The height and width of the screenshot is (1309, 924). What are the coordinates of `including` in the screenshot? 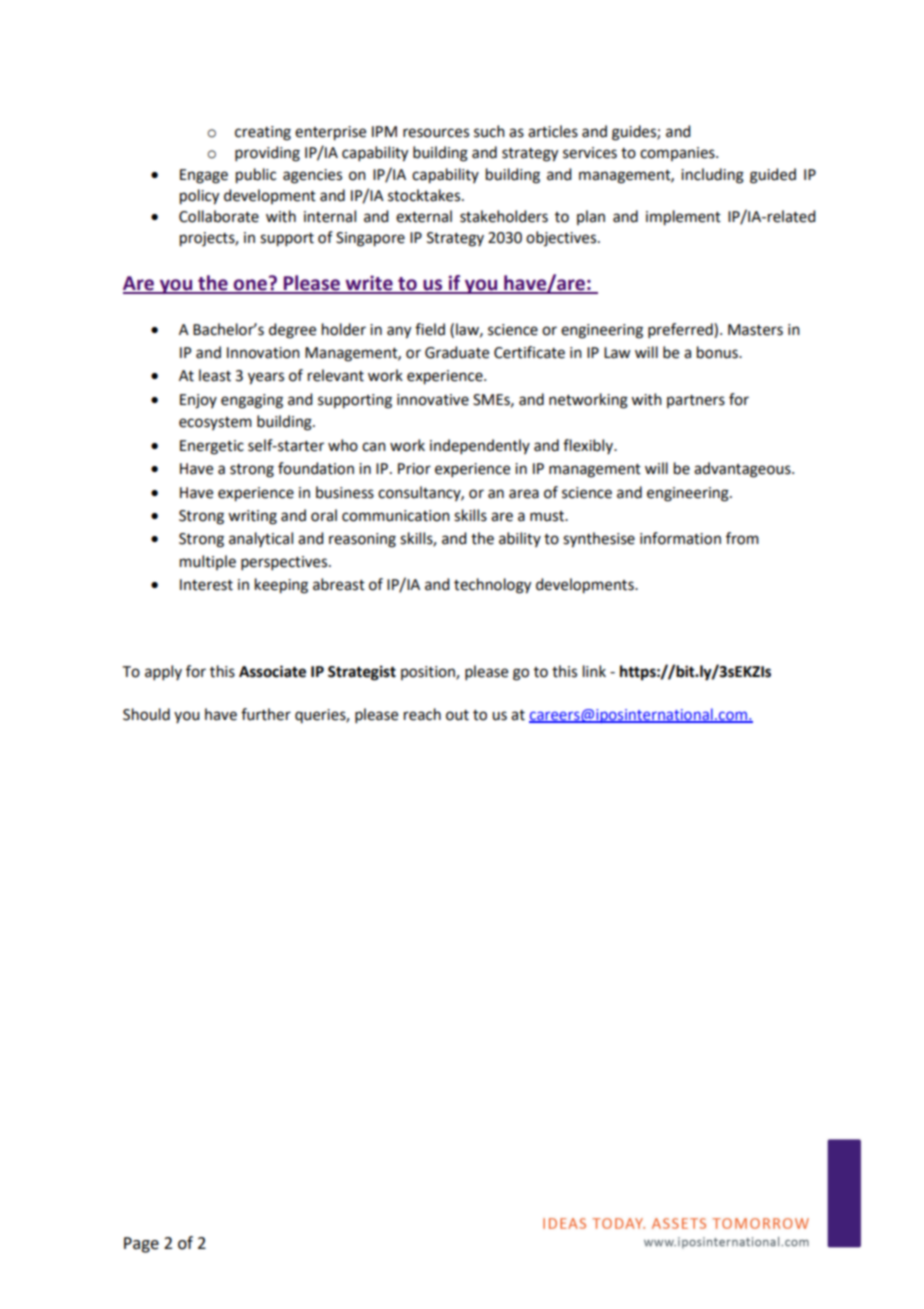 It's located at (712, 176).
